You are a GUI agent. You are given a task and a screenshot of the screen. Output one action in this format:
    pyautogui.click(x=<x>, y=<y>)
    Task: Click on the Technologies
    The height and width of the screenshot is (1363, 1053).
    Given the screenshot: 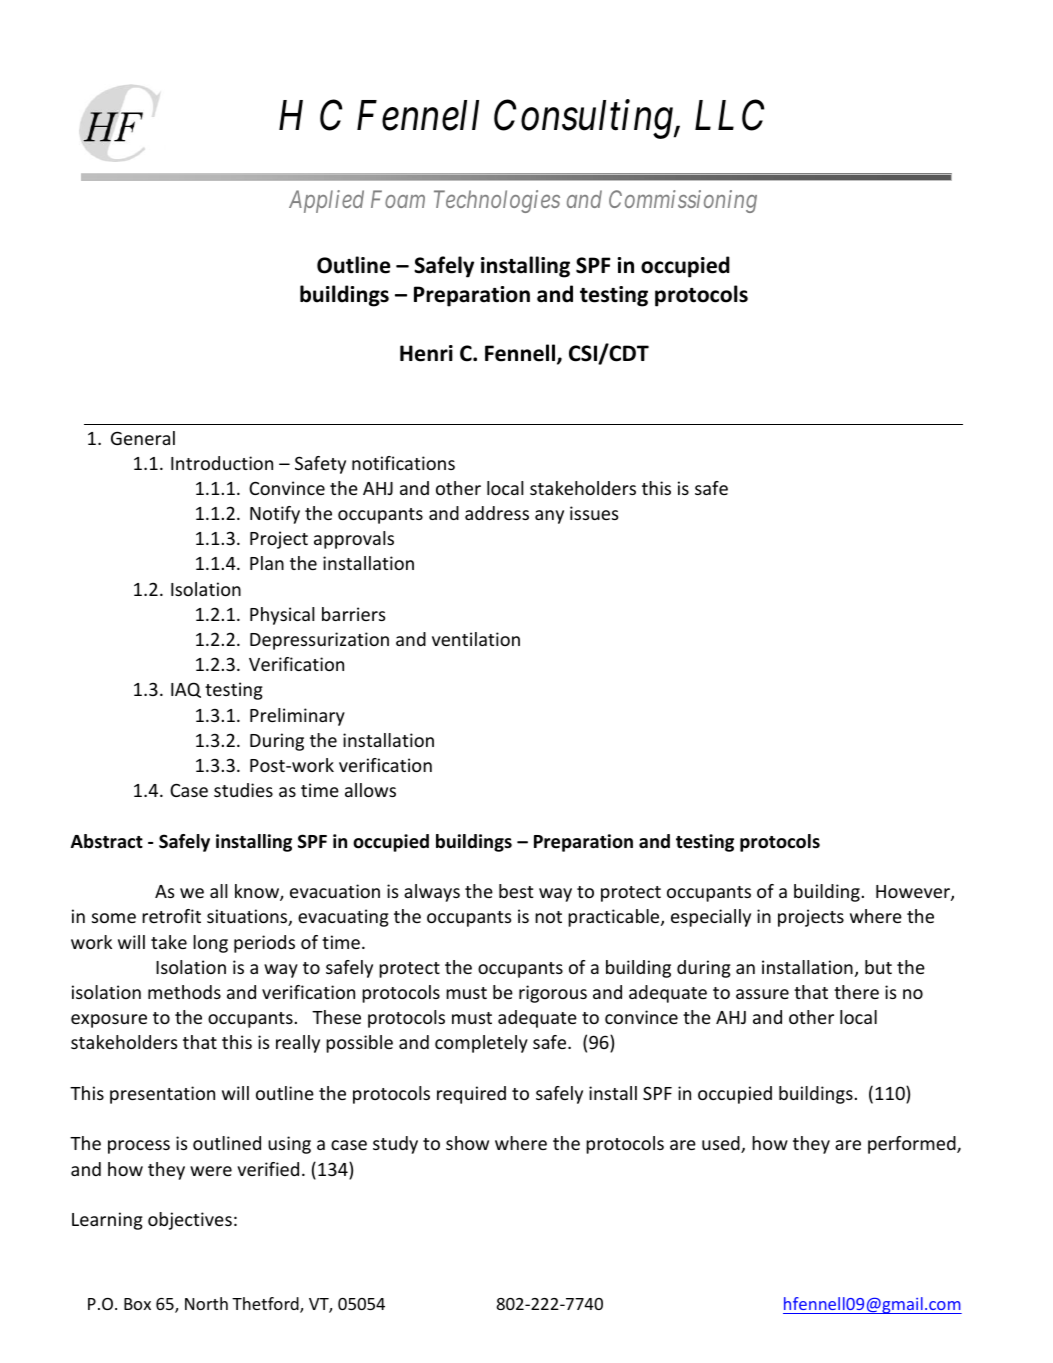 What is the action you would take?
    pyautogui.click(x=497, y=201)
